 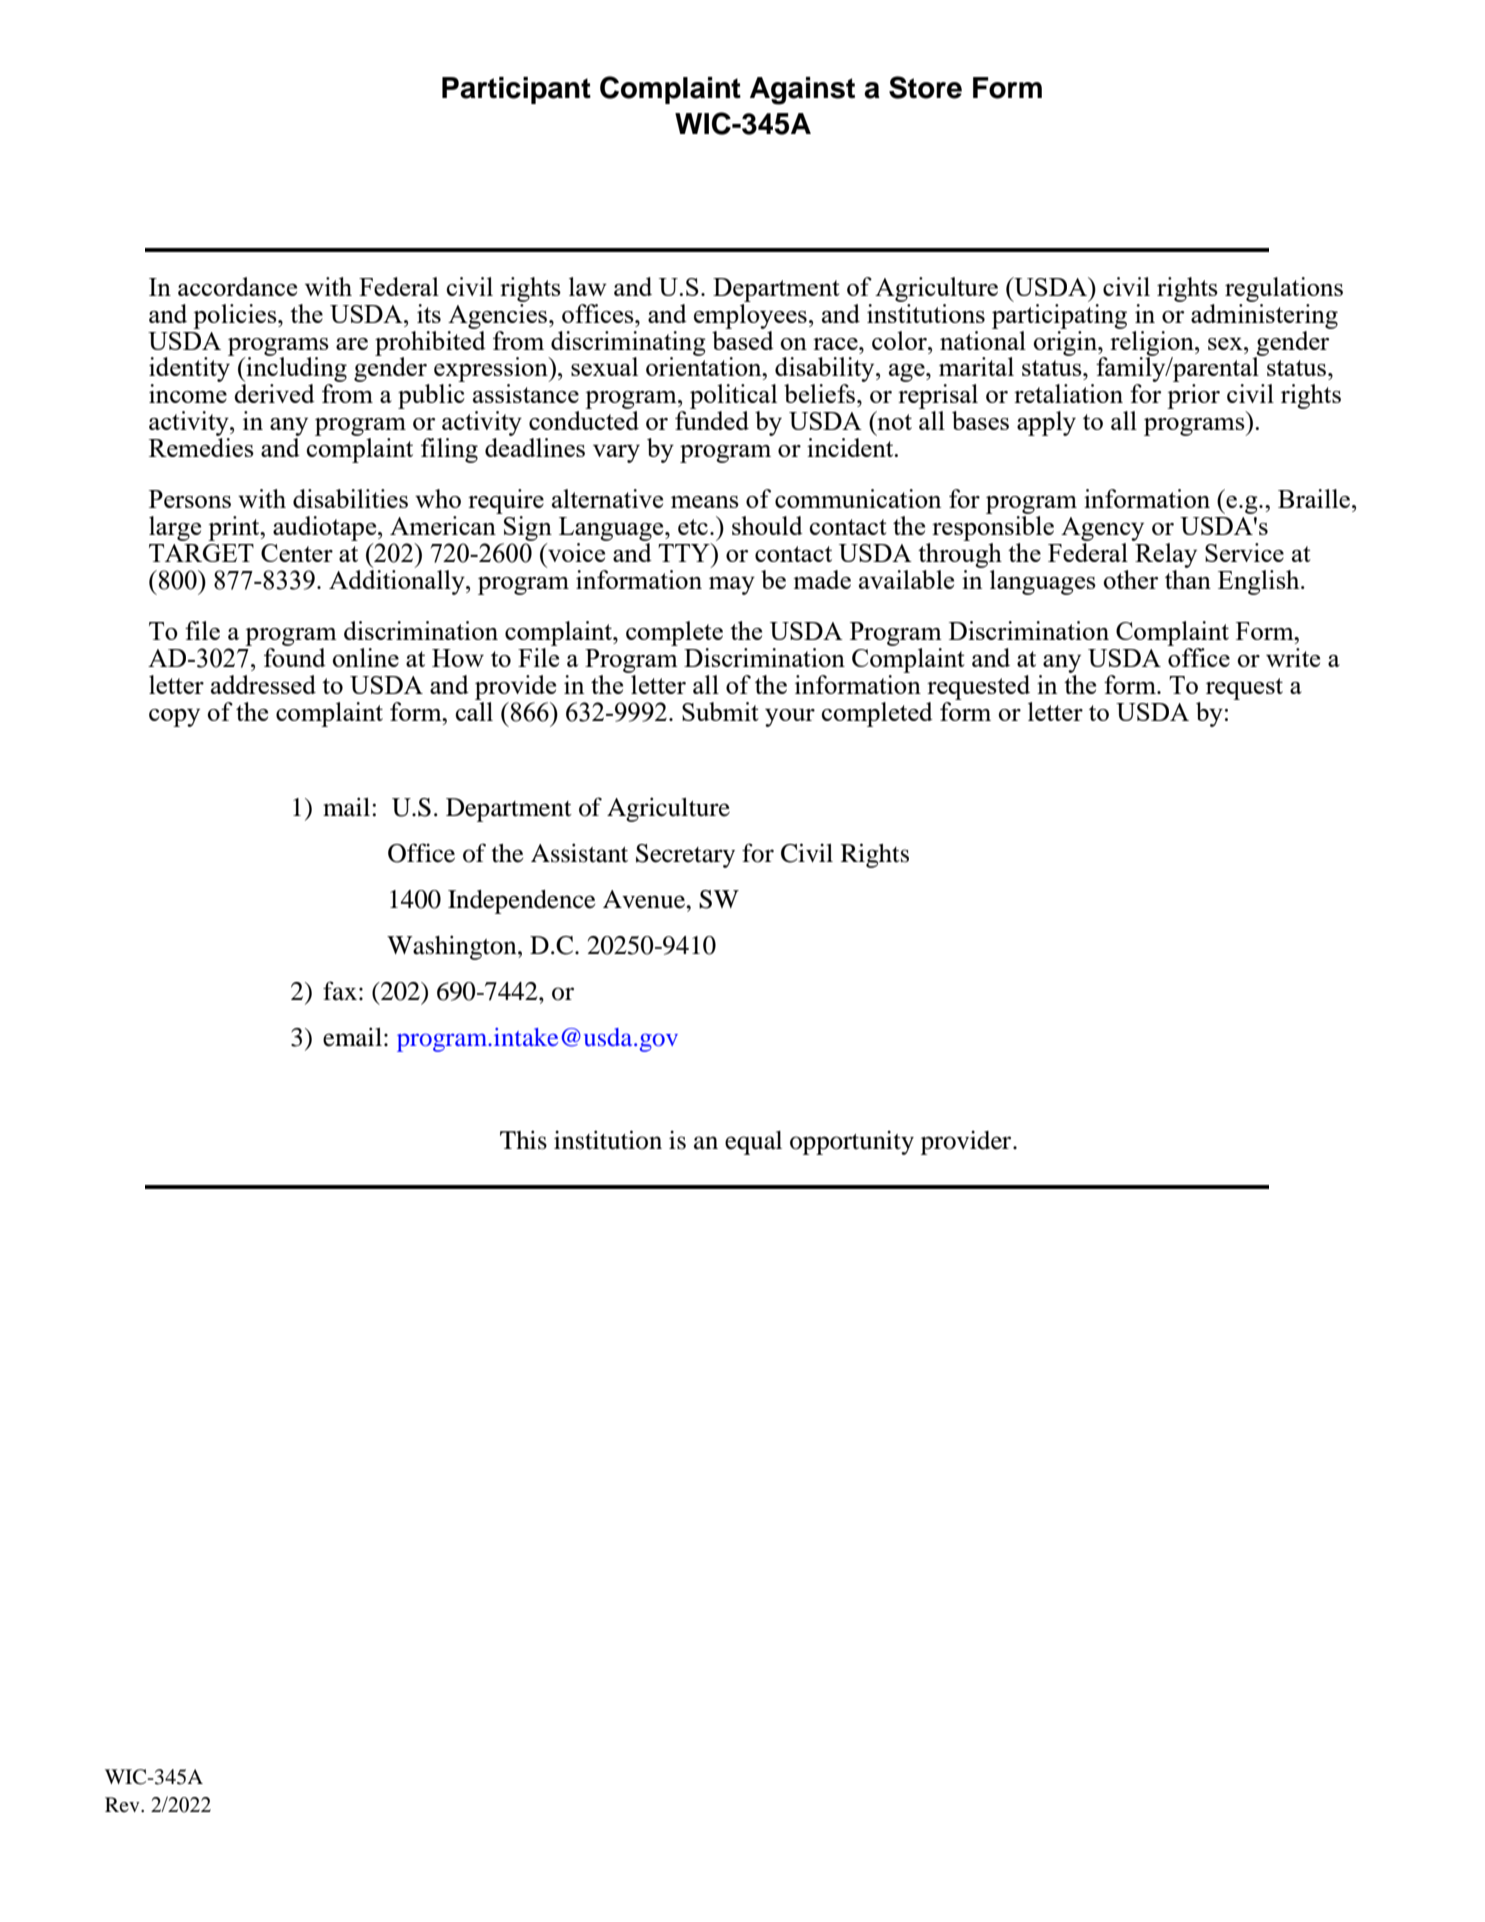 I want to click on write, so click(x=1293, y=657).
